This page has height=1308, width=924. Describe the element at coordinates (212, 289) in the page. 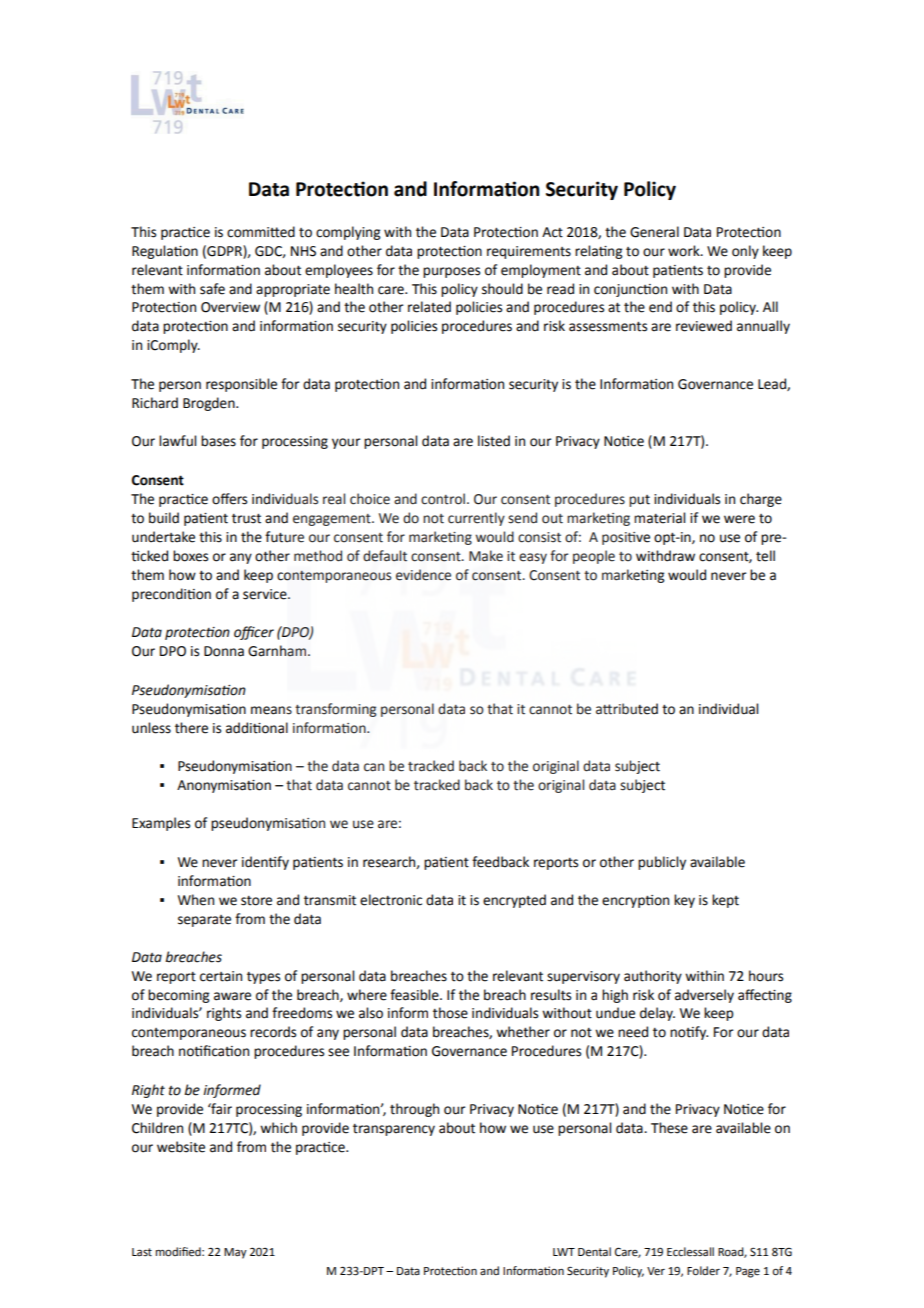

I see `safe` at that location.
